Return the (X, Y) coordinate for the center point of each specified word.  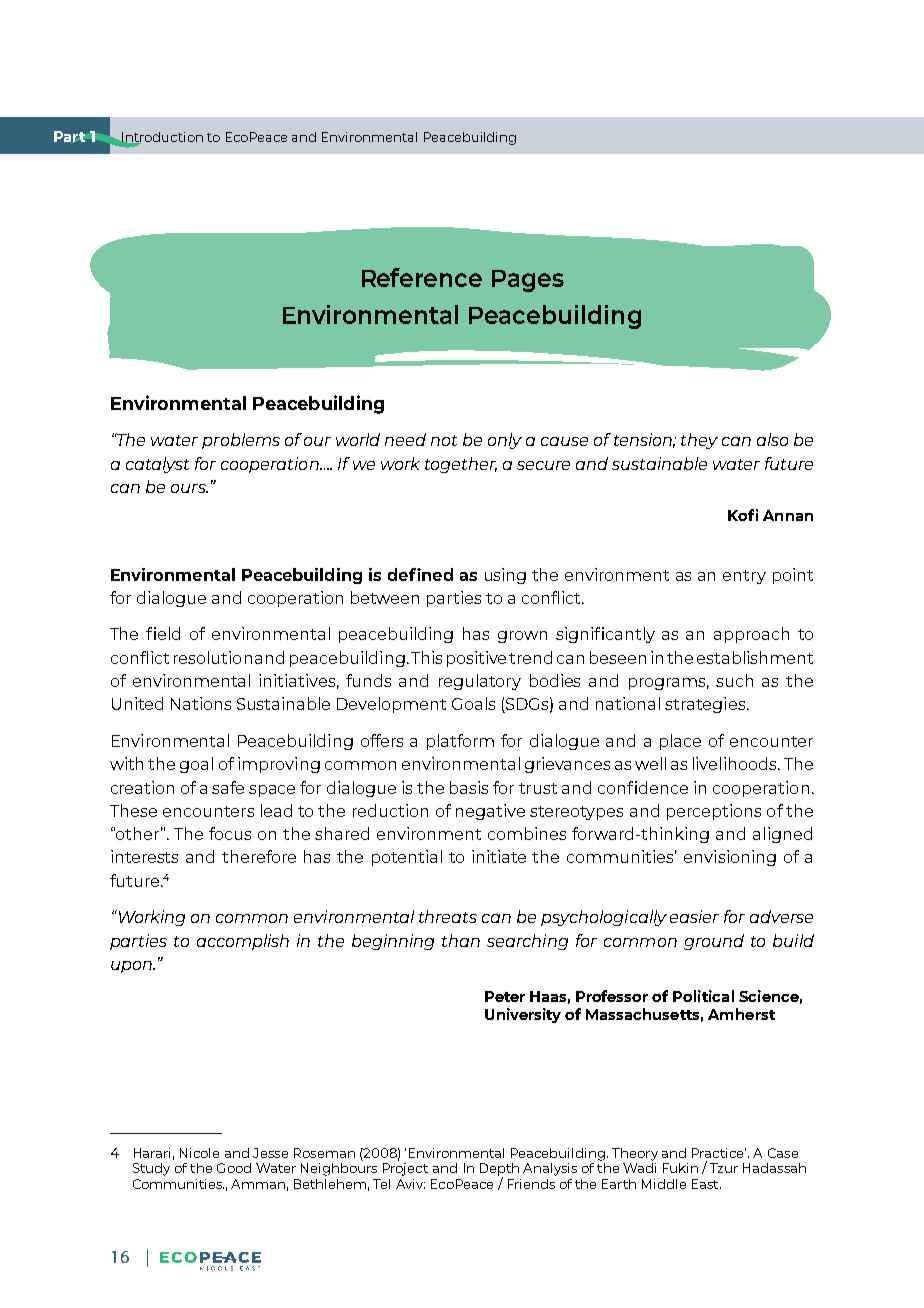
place (680, 742)
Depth (499, 1170)
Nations (201, 703)
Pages (528, 281)
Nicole (199, 1153)
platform (460, 742)
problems (241, 441)
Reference (422, 277)
